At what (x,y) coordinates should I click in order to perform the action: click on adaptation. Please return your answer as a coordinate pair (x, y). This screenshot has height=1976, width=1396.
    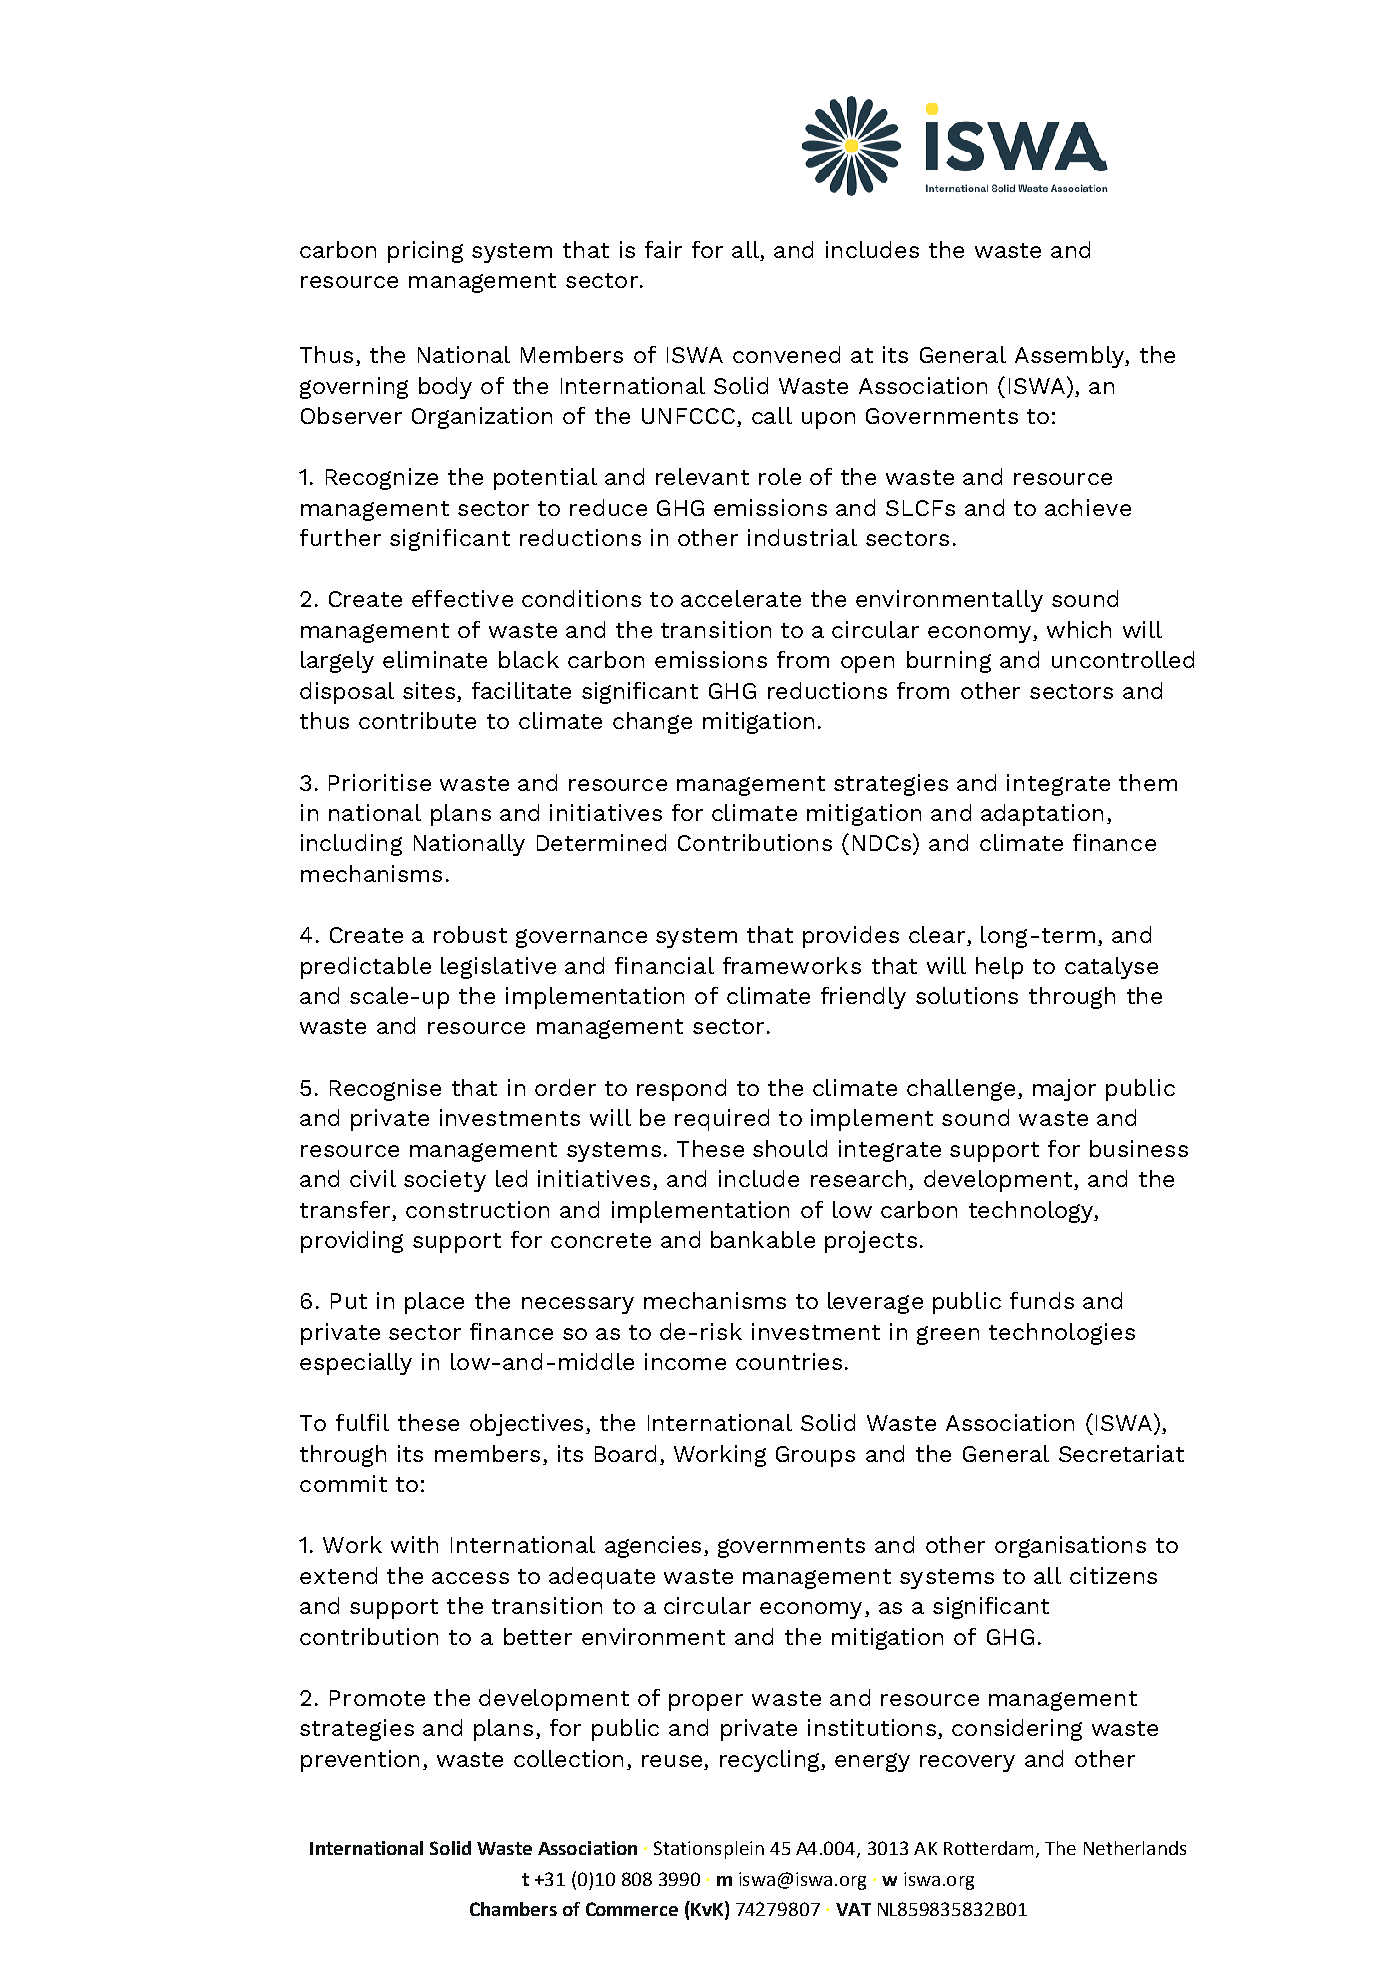
    Looking at the image, I should click on (1042, 815).
